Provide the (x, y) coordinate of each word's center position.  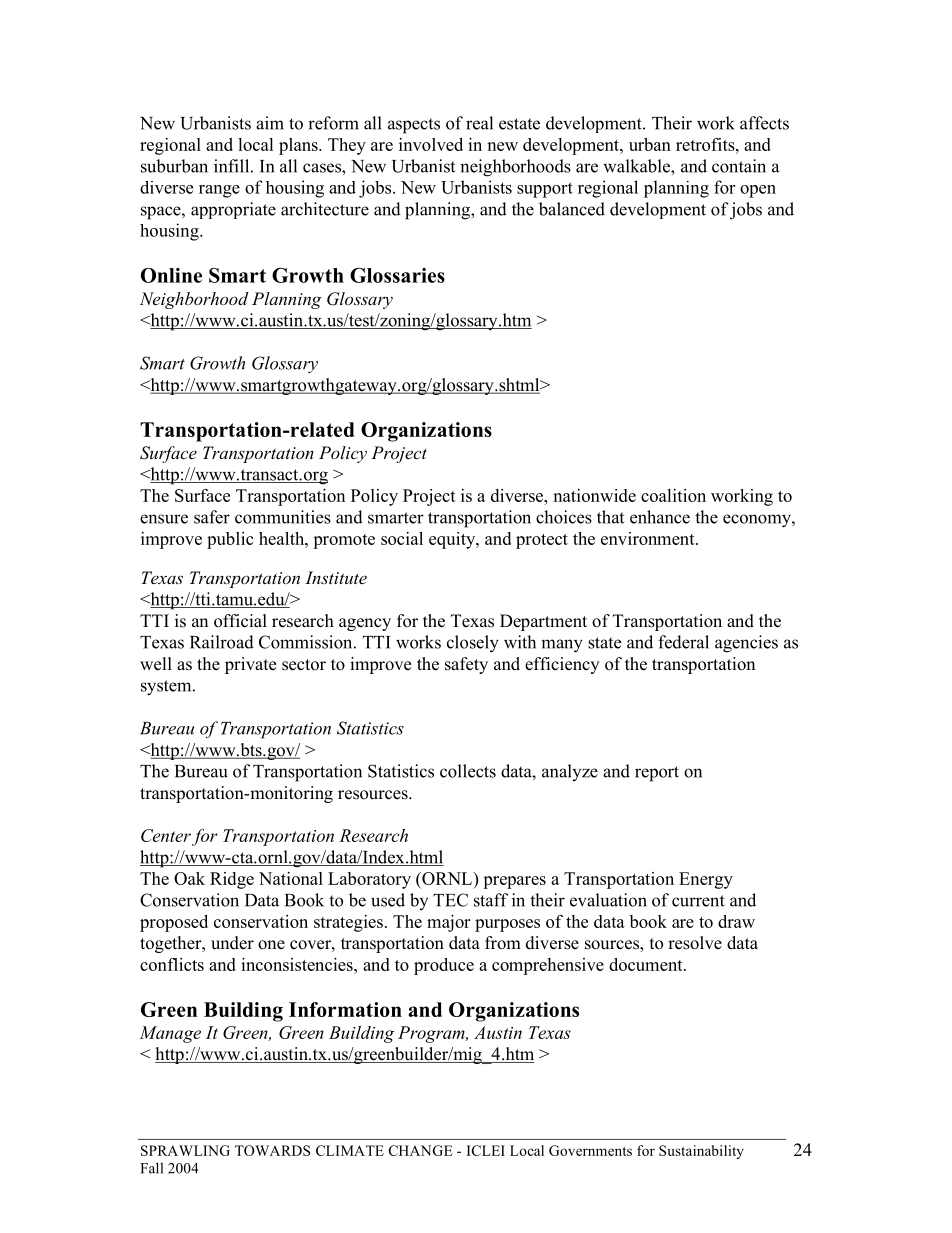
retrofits (706, 144)
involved (431, 144)
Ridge (232, 880)
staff (491, 900)
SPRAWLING (185, 1150)
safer (212, 517)
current (698, 901)
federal (683, 642)
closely (473, 644)
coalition (673, 495)
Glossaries (397, 275)
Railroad (222, 642)
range (219, 191)
